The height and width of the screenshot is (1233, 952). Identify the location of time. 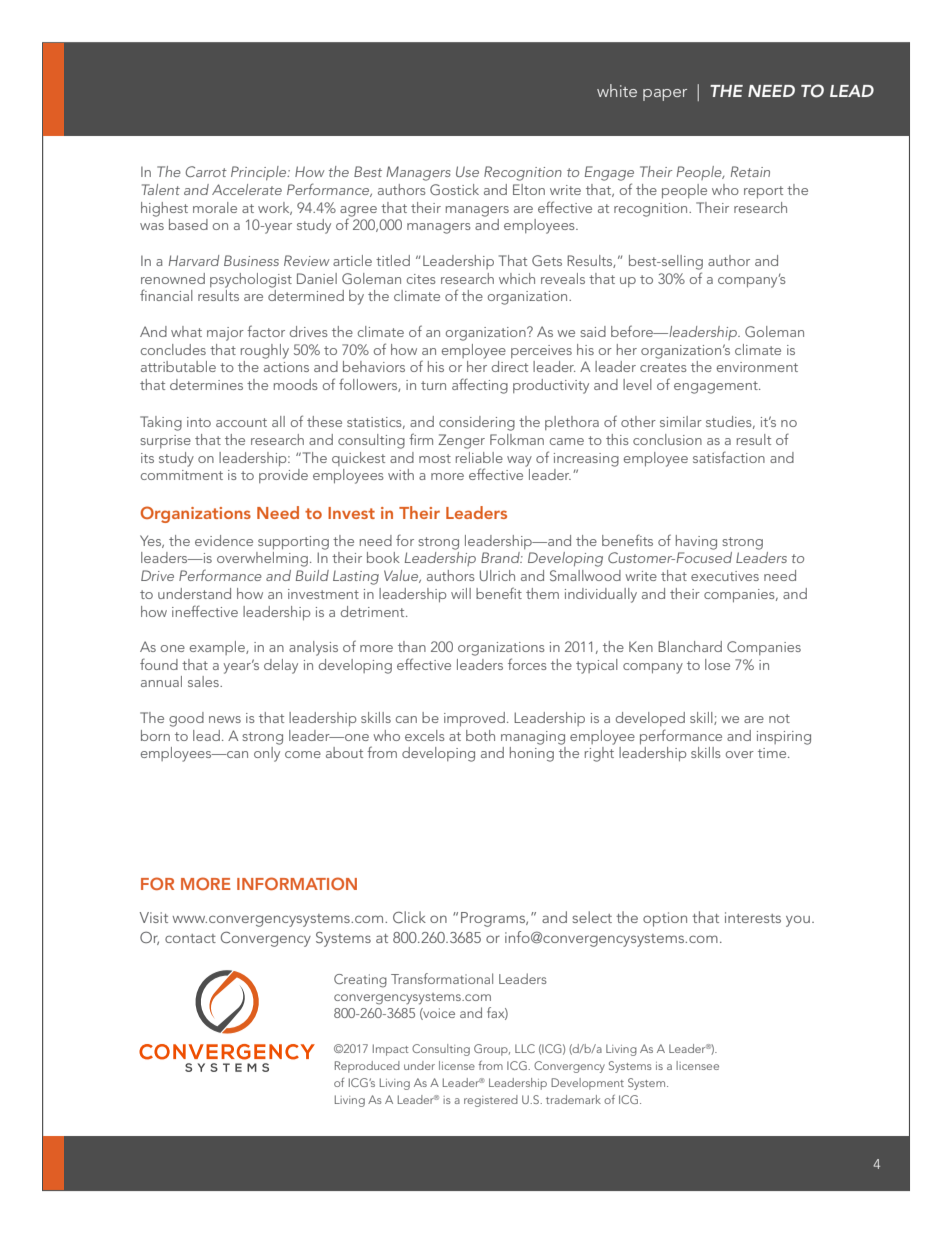
(773, 753).
